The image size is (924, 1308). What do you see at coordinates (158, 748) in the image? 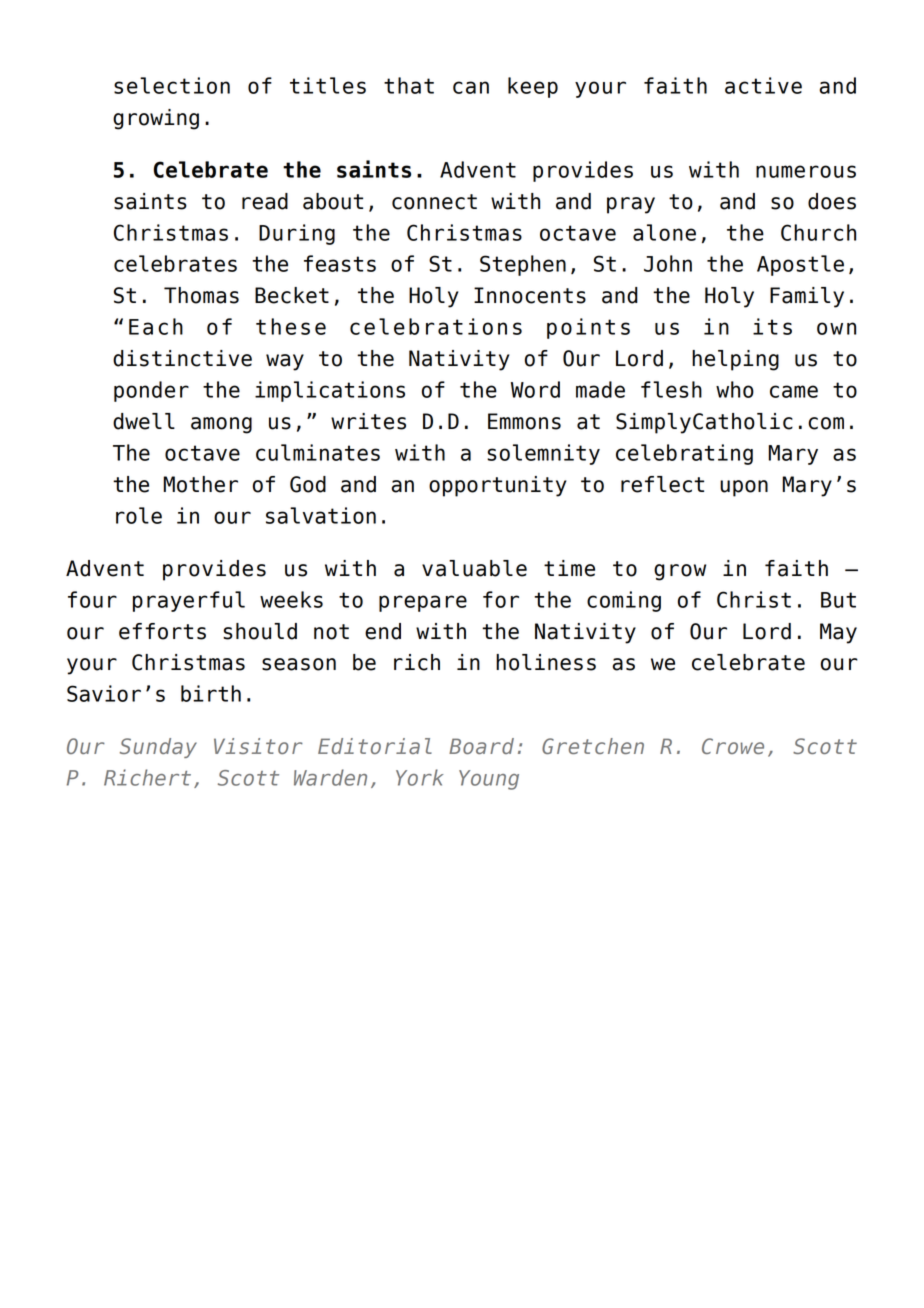
I see `Sunday` at bounding box center [158, 748].
